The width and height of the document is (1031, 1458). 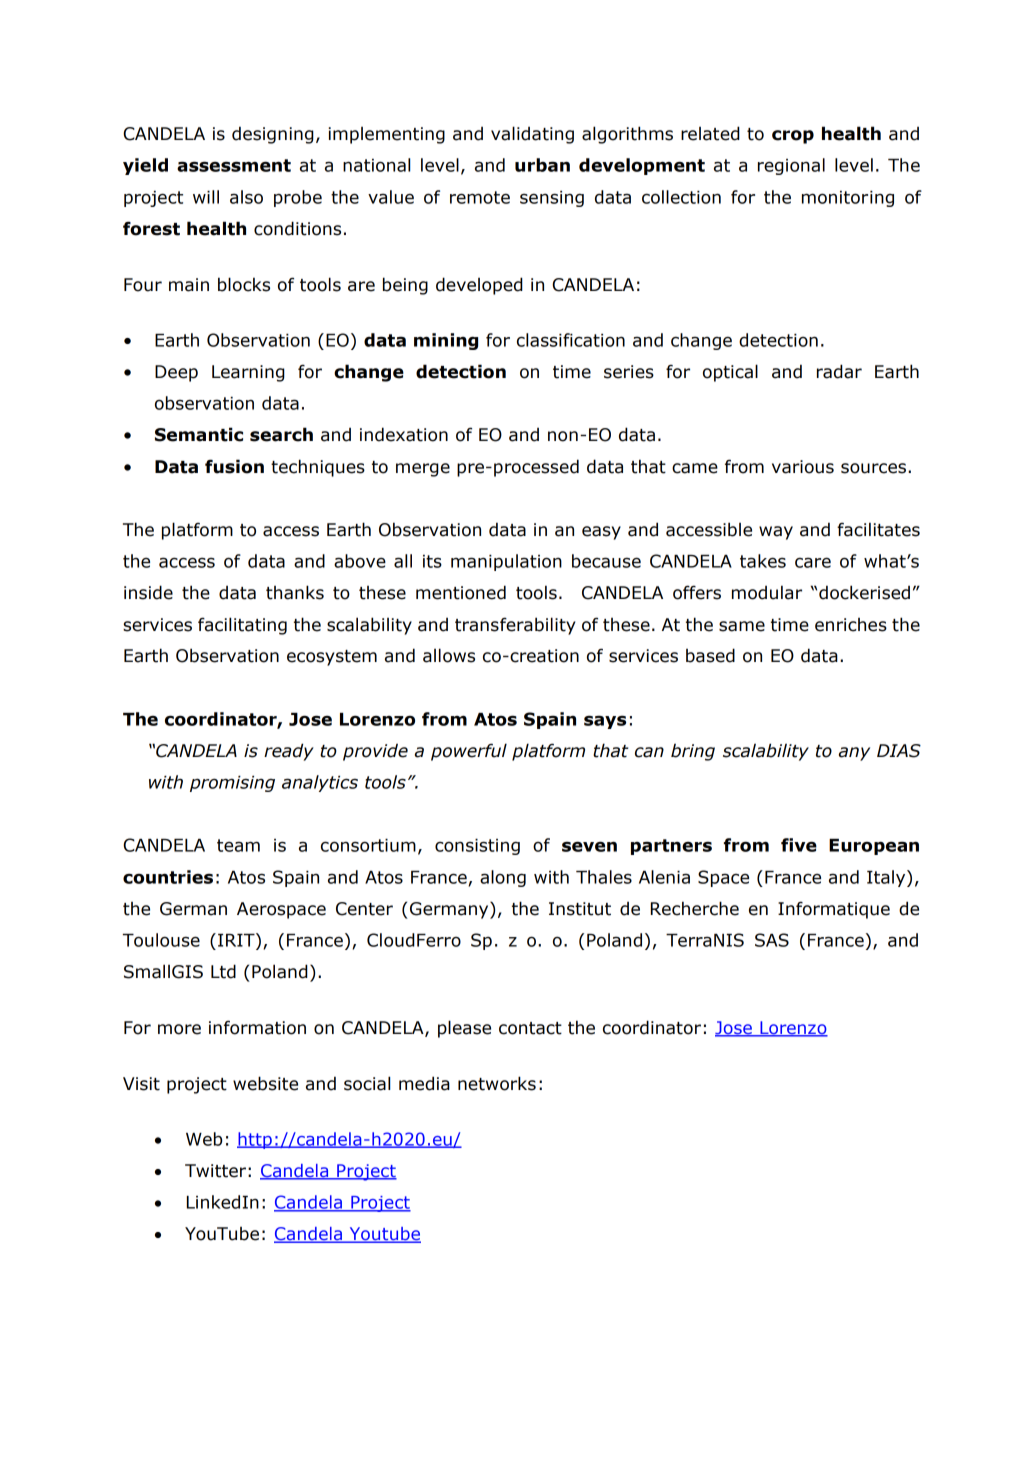 What do you see at coordinates (234, 165) in the document?
I see `assessment` at bounding box center [234, 165].
